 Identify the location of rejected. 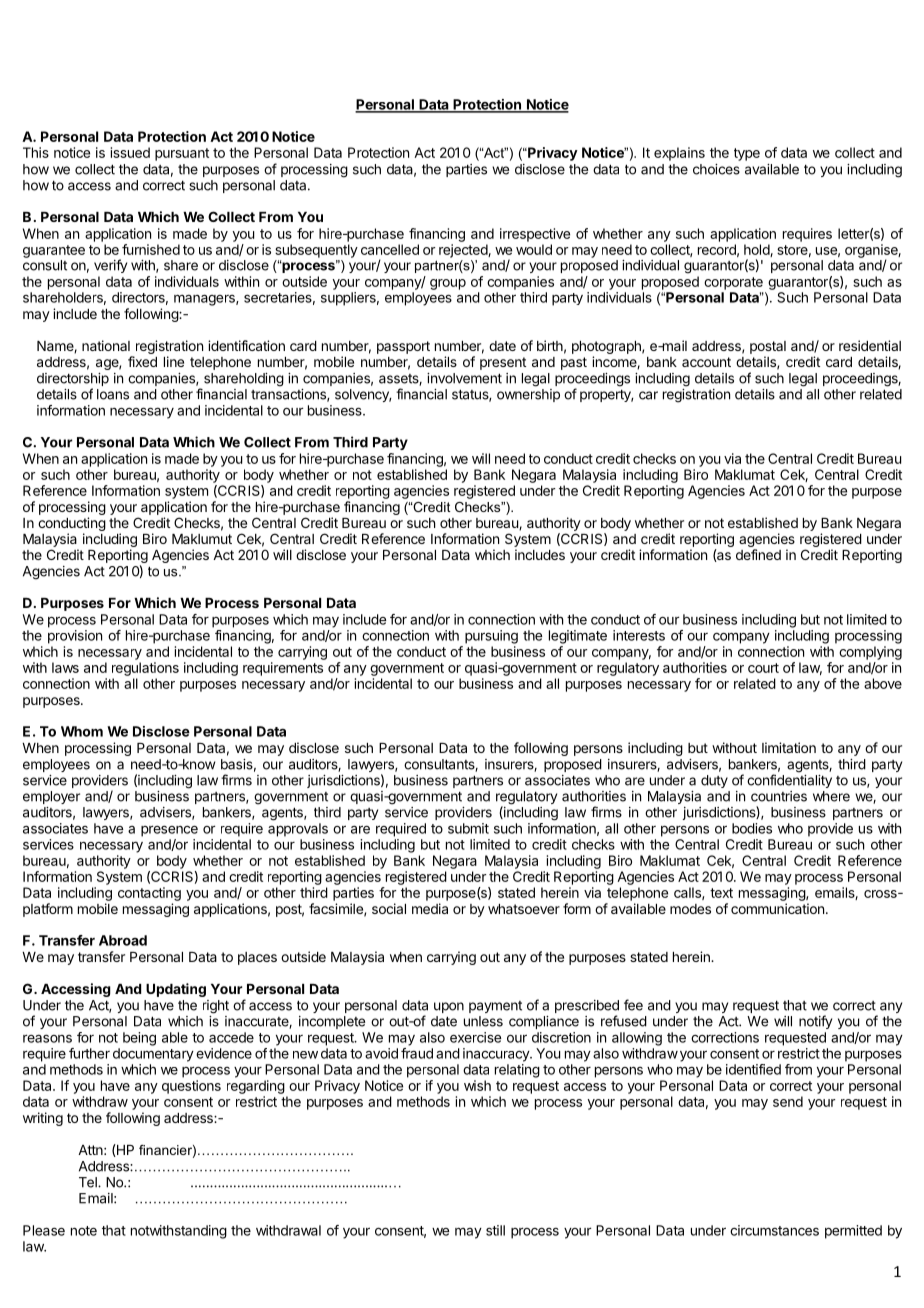
(464, 251).
